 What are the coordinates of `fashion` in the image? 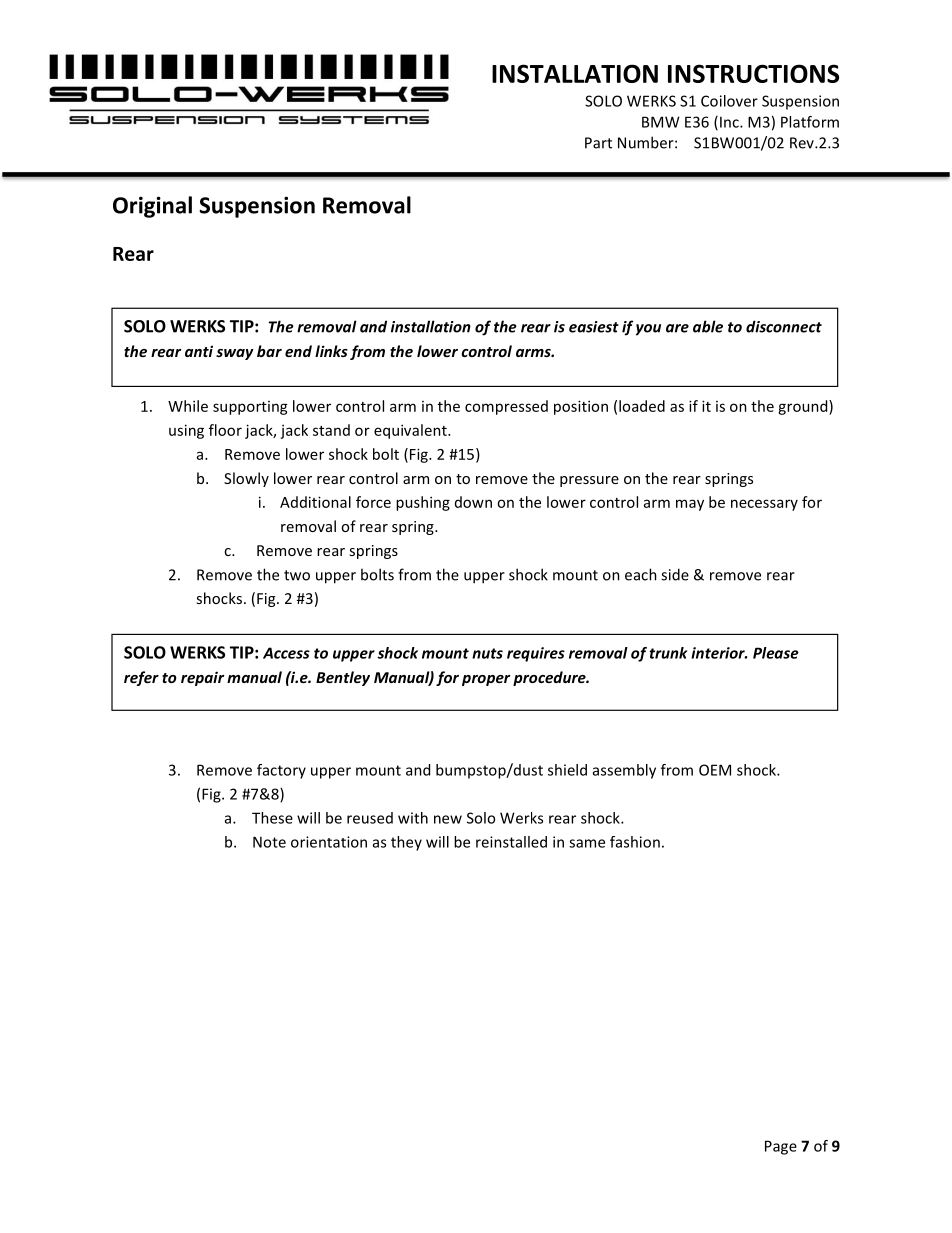 It's located at (635, 842).
